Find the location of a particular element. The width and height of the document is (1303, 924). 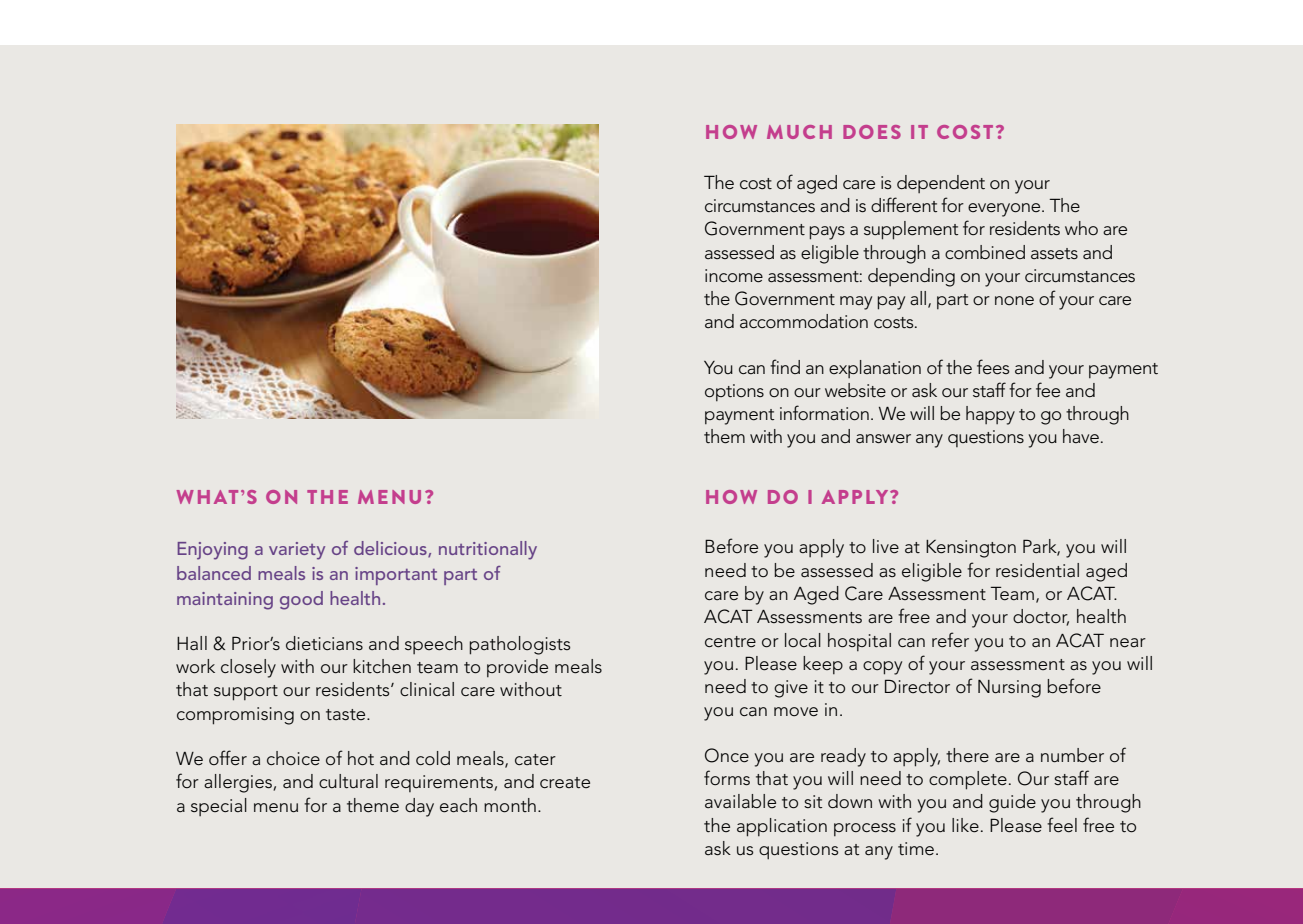

feel is located at coordinates (1062, 825).
